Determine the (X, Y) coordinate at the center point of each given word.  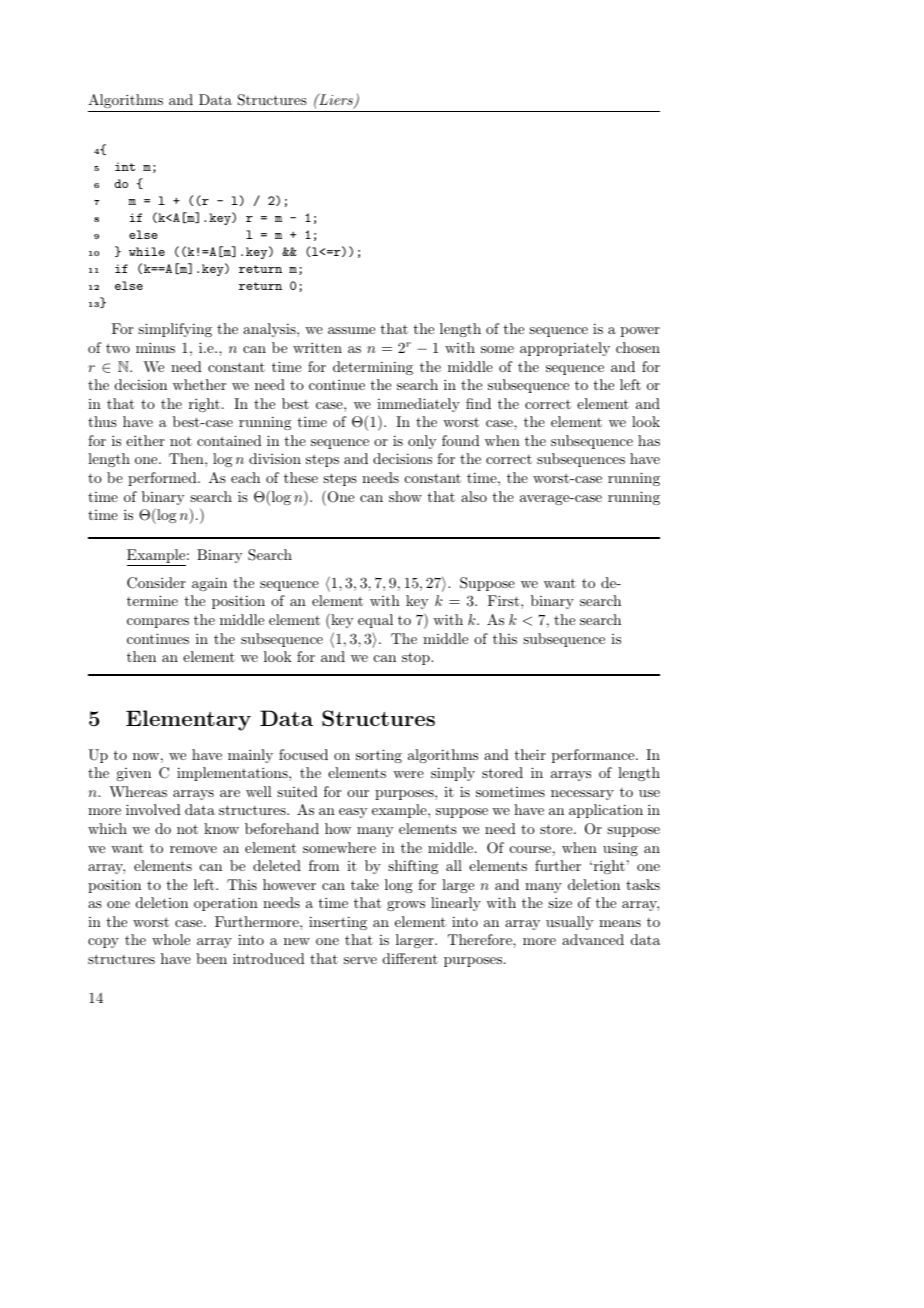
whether (199, 384)
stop (417, 658)
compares (158, 623)
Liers (336, 100)
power (640, 332)
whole (171, 939)
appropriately (565, 349)
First (505, 600)
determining (373, 368)
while (147, 251)
